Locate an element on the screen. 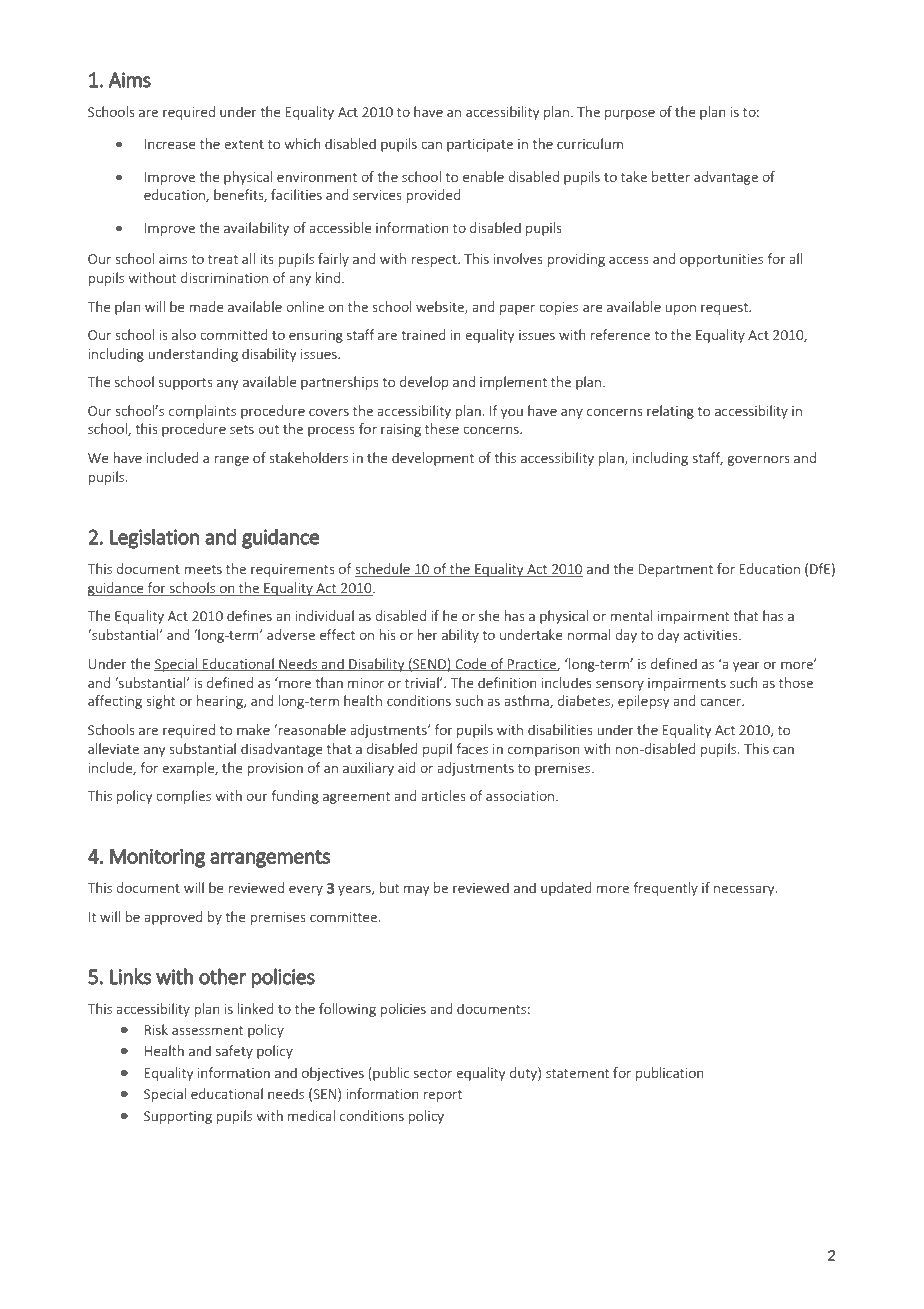 This screenshot has height=1309, width=924. sets is located at coordinates (242, 429).
